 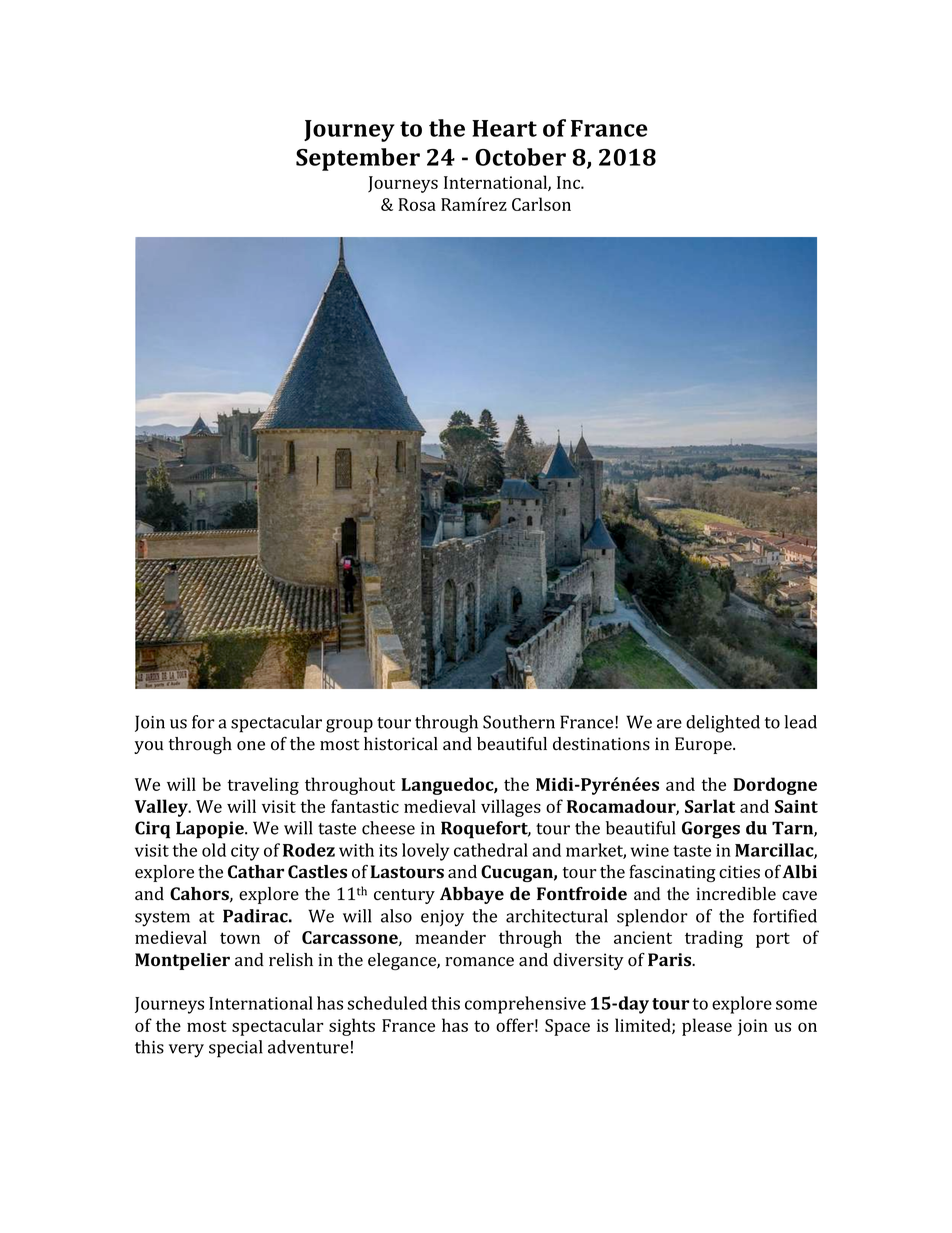 What do you see at coordinates (541, 204) in the page?
I see `Carlson` at bounding box center [541, 204].
